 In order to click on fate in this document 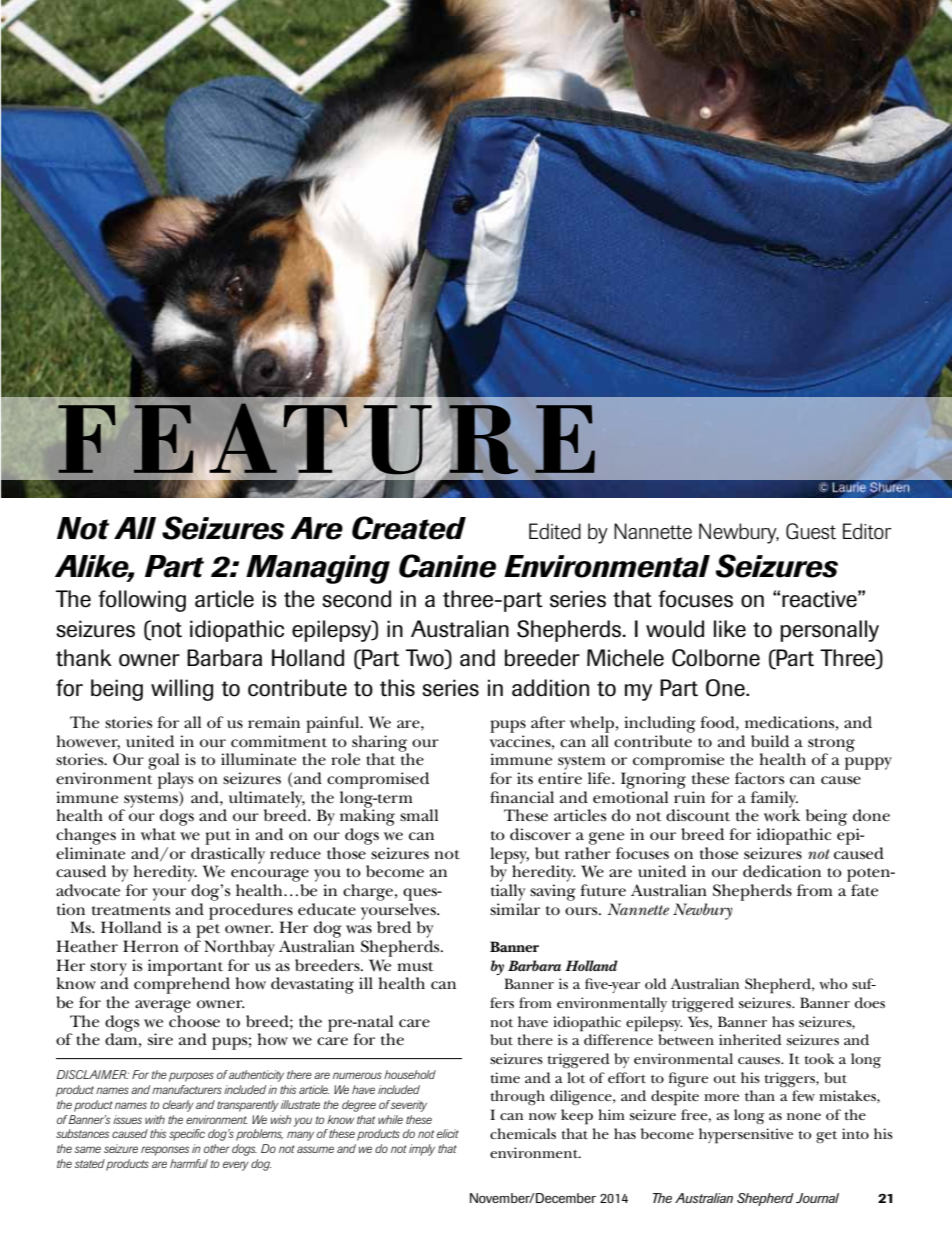, I will do `click(864, 890)`.
